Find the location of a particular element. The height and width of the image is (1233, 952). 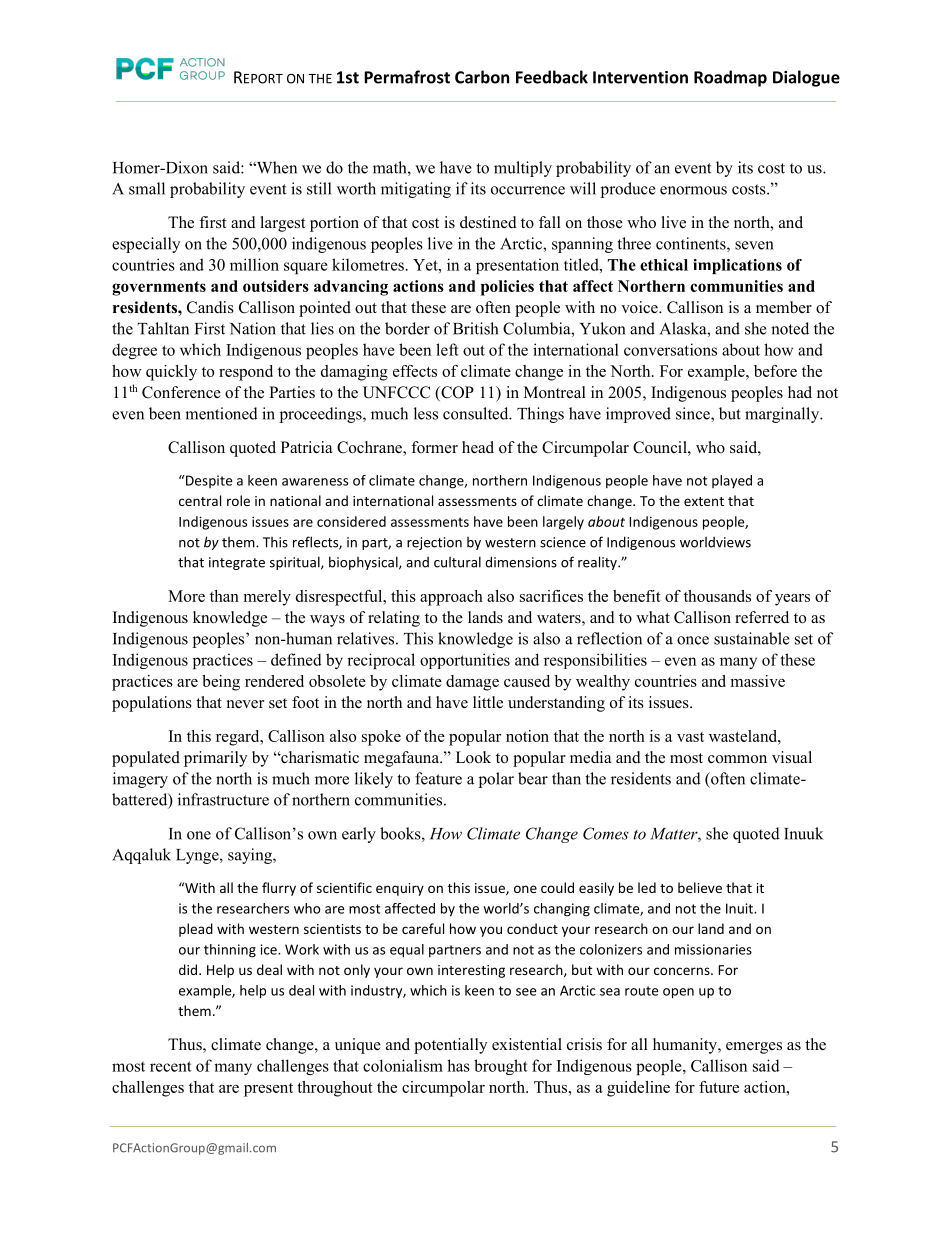

small is located at coordinates (147, 188).
